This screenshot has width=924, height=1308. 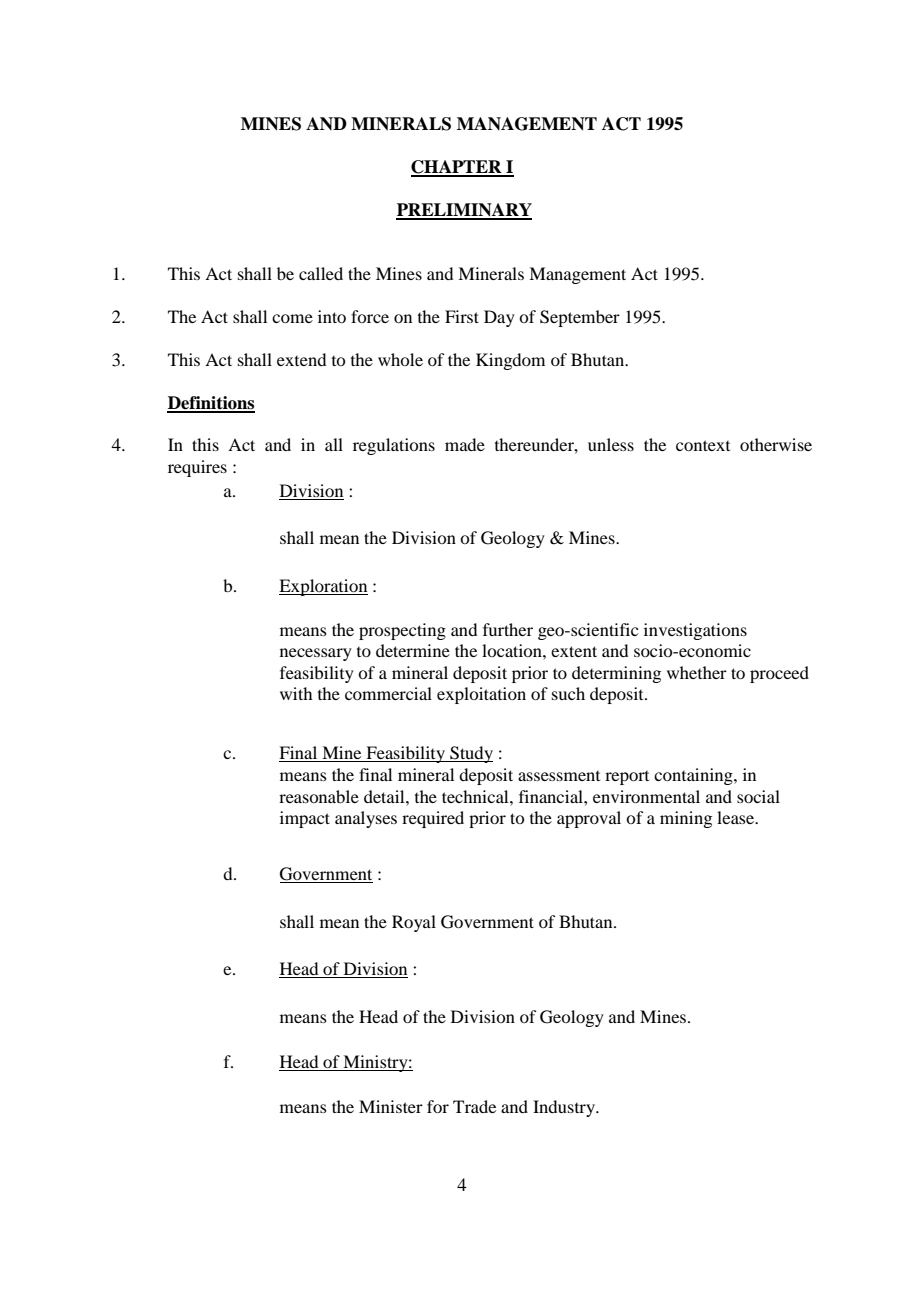 What do you see at coordinates (391, 1106) in the screenshot?
I see `Minister` at bounding box center [391, 1106].
